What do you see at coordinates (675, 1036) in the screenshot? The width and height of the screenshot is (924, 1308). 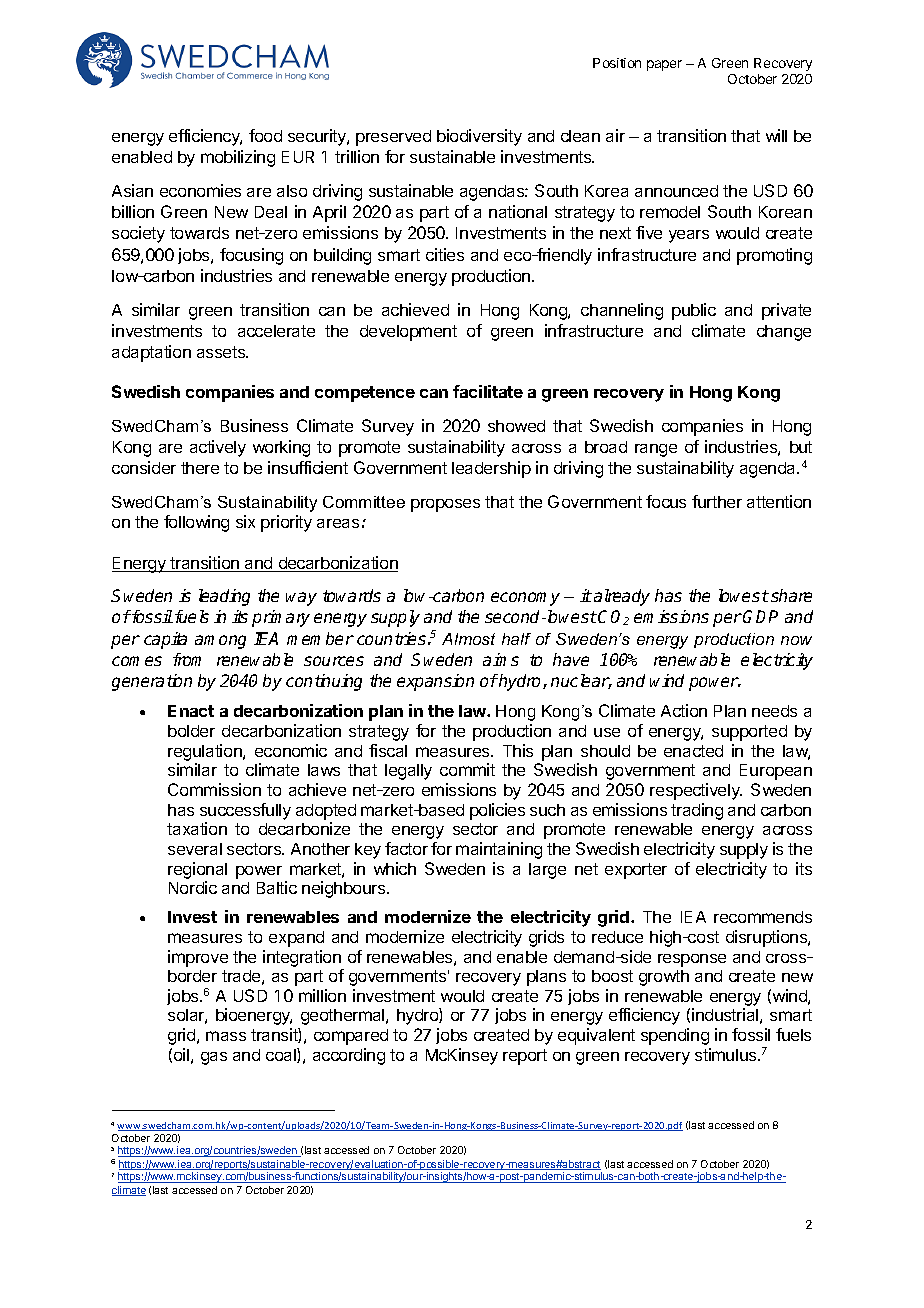 I see `spending` at bounding box center [675, 1036].
